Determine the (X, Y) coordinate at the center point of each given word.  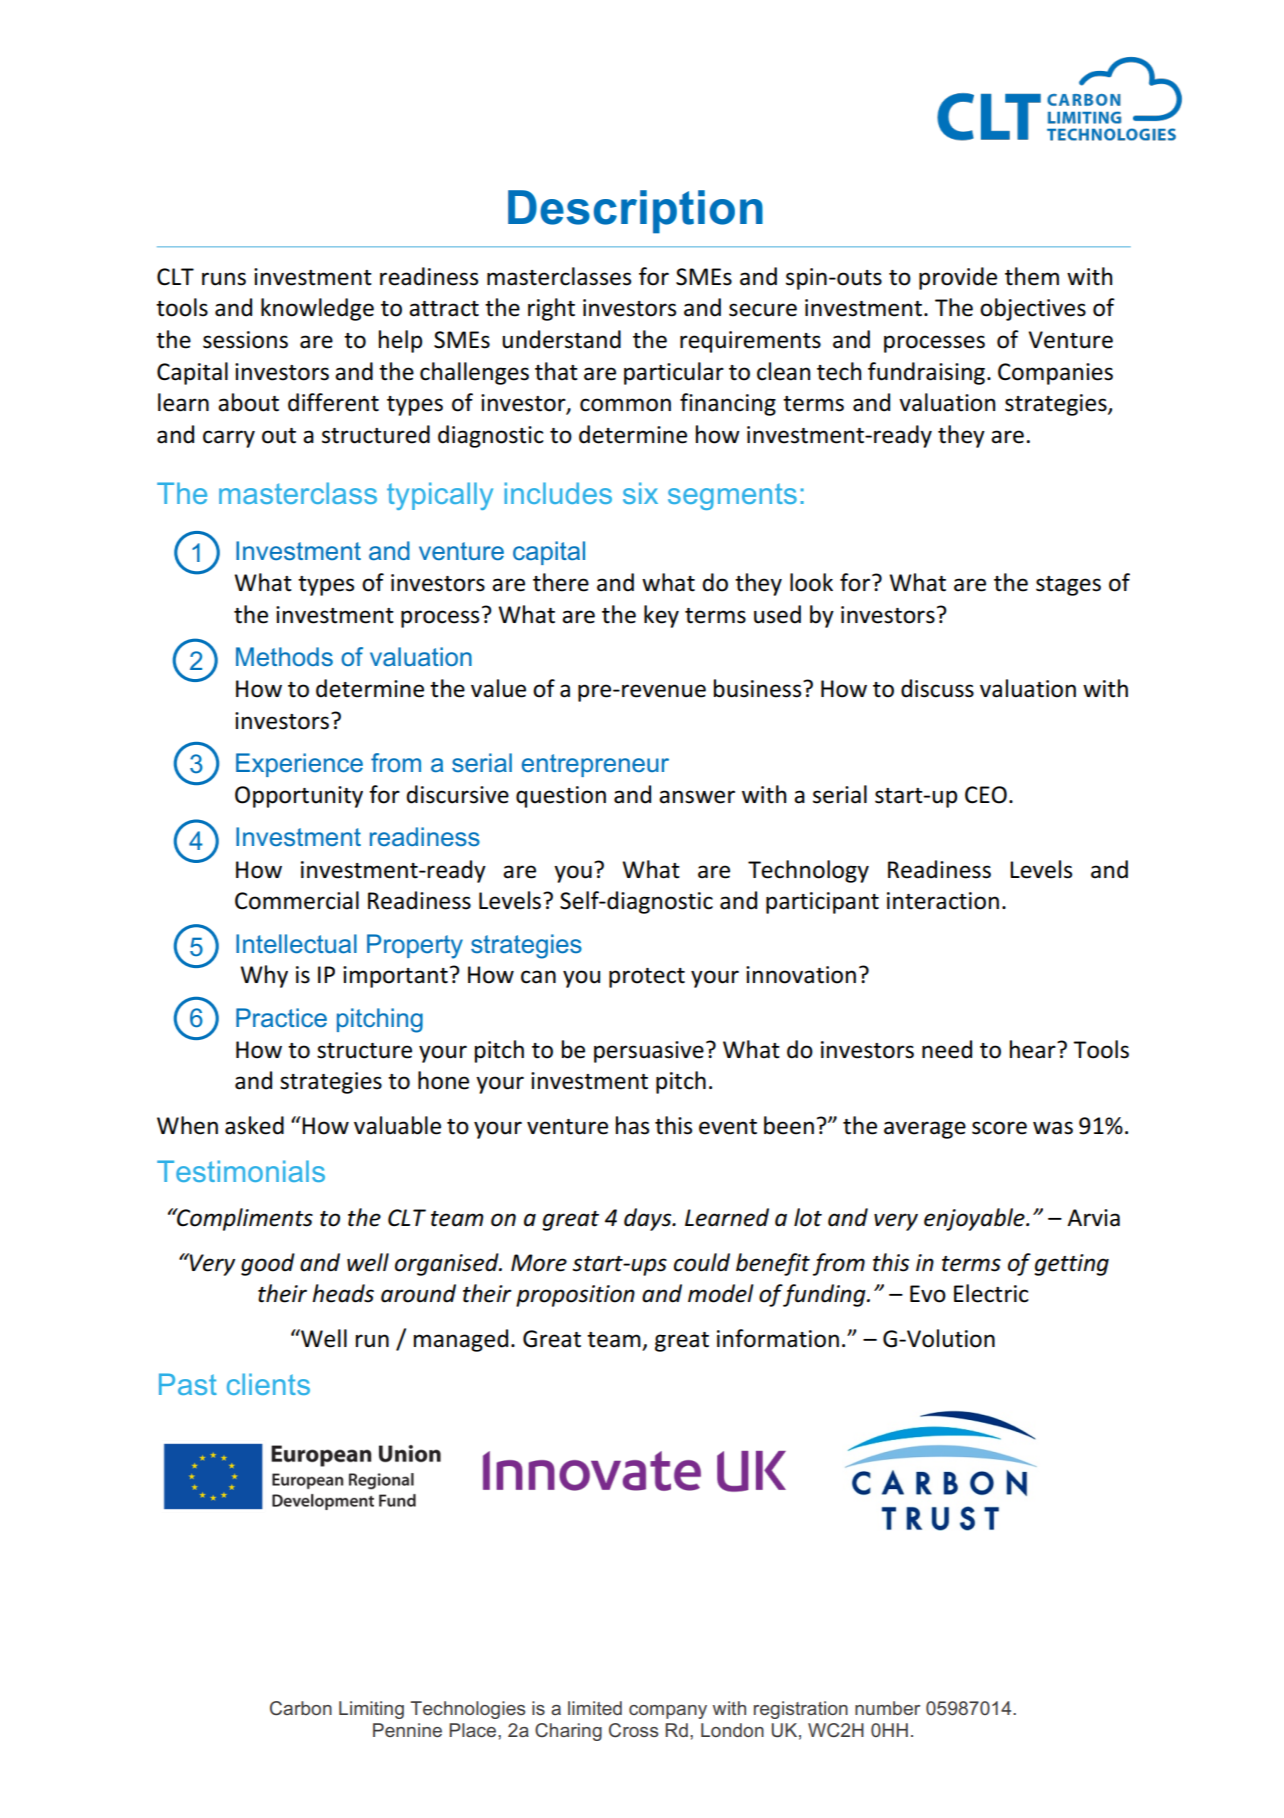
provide (958, 278)
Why (264, 976)
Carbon (301, 1708)
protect (647, 978)
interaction (943, 901)
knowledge (317, 309)
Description (635, 212)
